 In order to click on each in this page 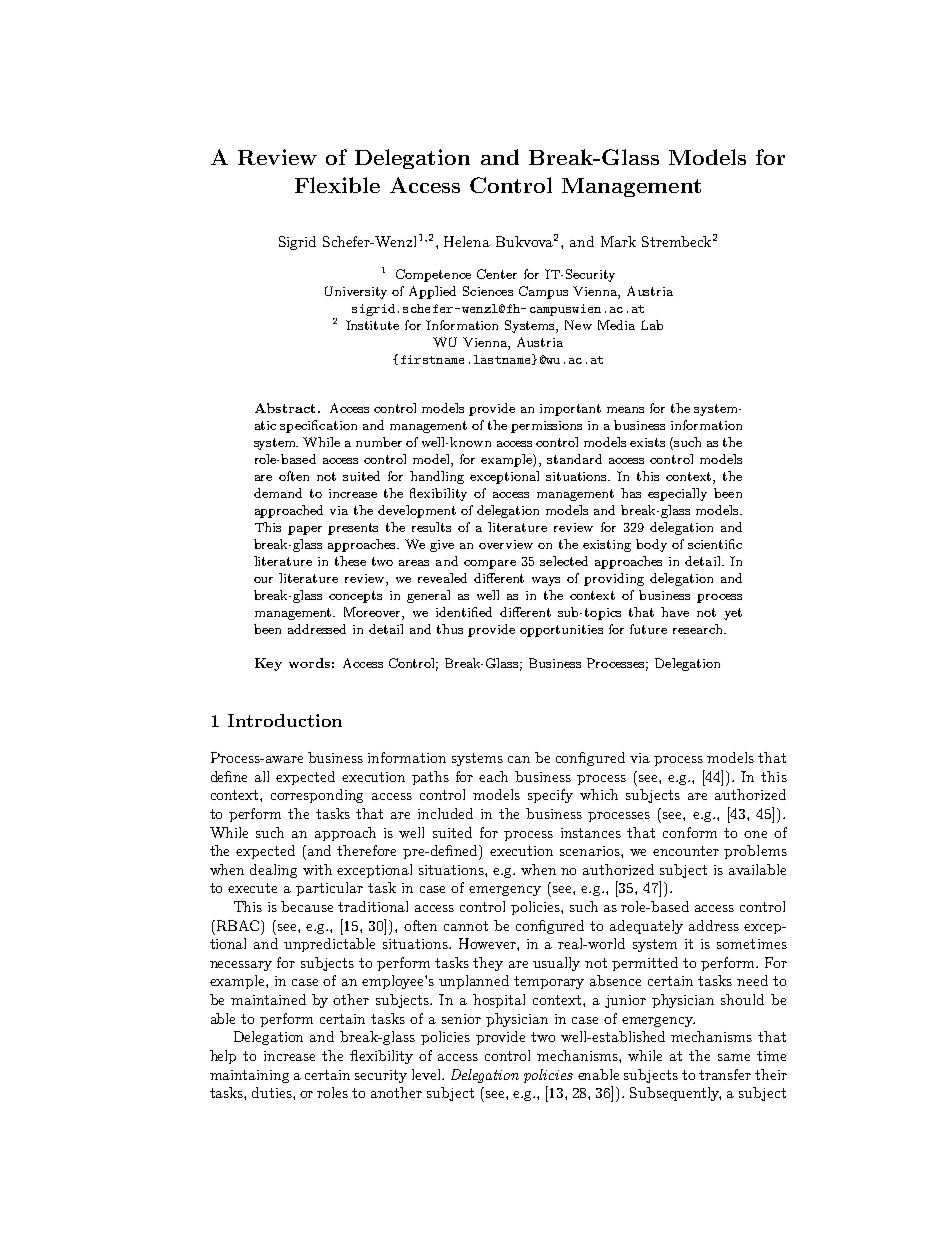, I will do `click(493, 776)`.
